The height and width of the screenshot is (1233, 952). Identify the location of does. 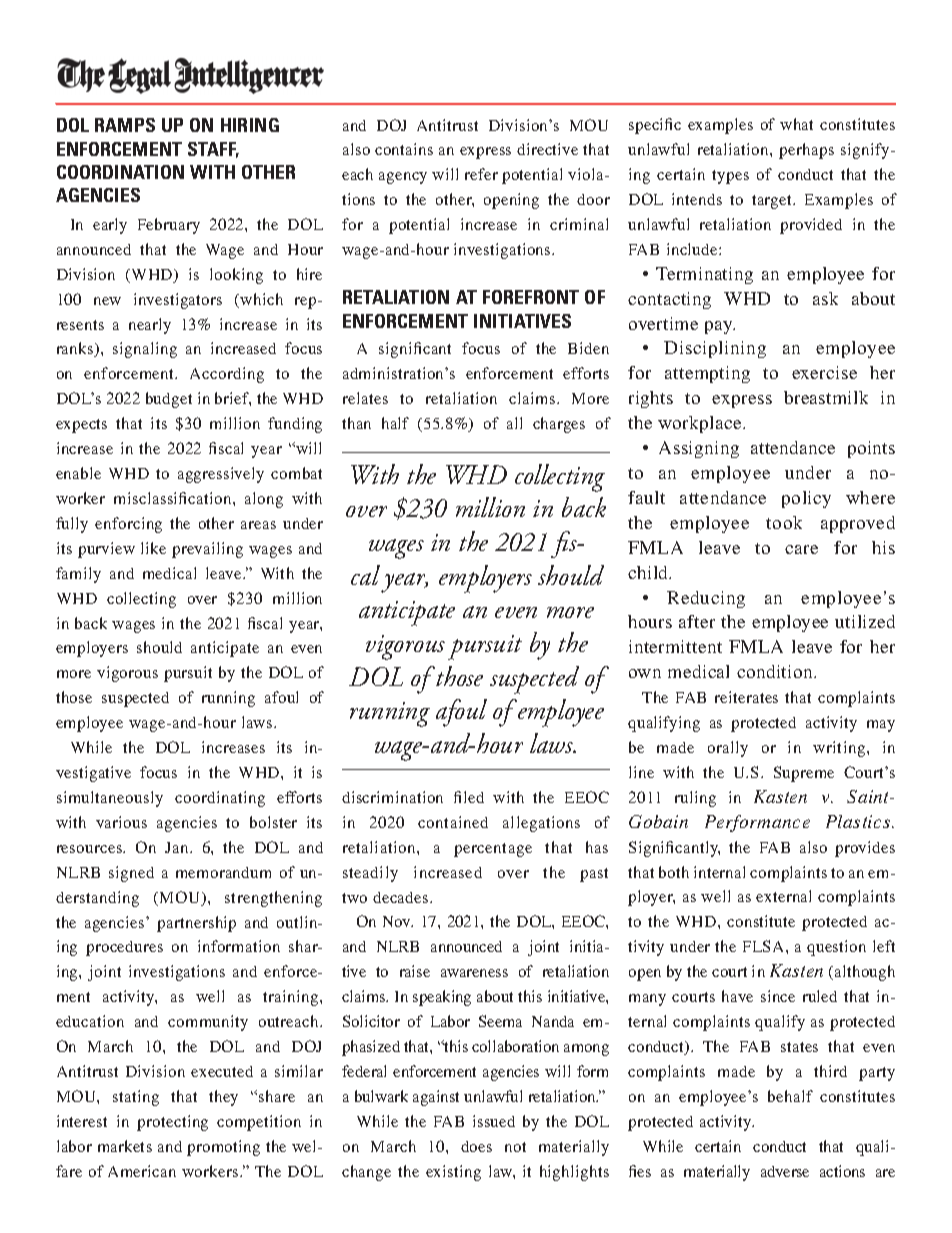
(476, 1146).
